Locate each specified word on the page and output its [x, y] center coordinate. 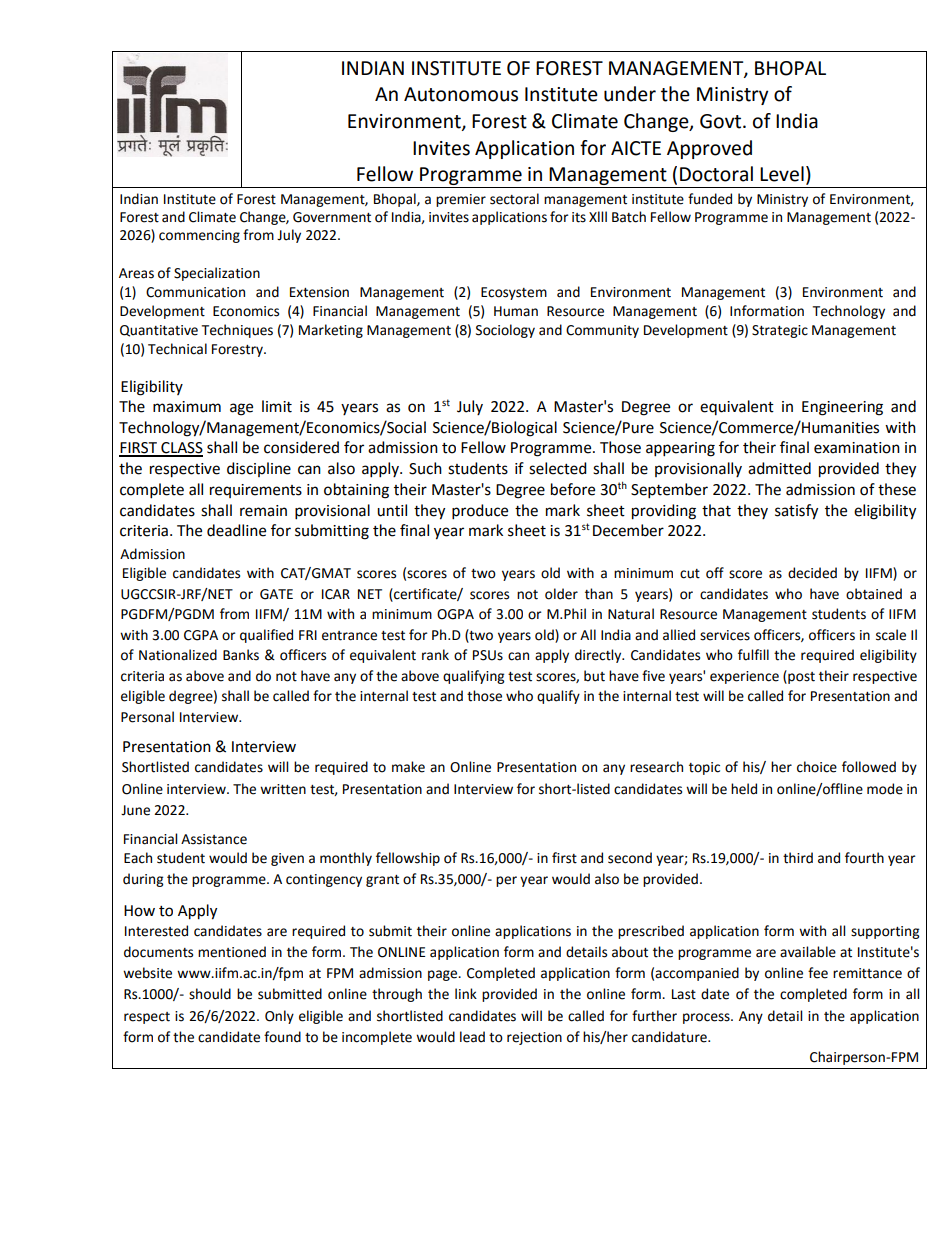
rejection [534, 1038]
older [561, 594]
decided [812, 573]
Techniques [237, 331]
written [283, 789]
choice [817, 767]
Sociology [505, 331]
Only [279, 1017]
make [408, 767]
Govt [722, 121]
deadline [236, 530]
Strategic [780, 331]
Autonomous [461, 94]
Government [332, 217]
